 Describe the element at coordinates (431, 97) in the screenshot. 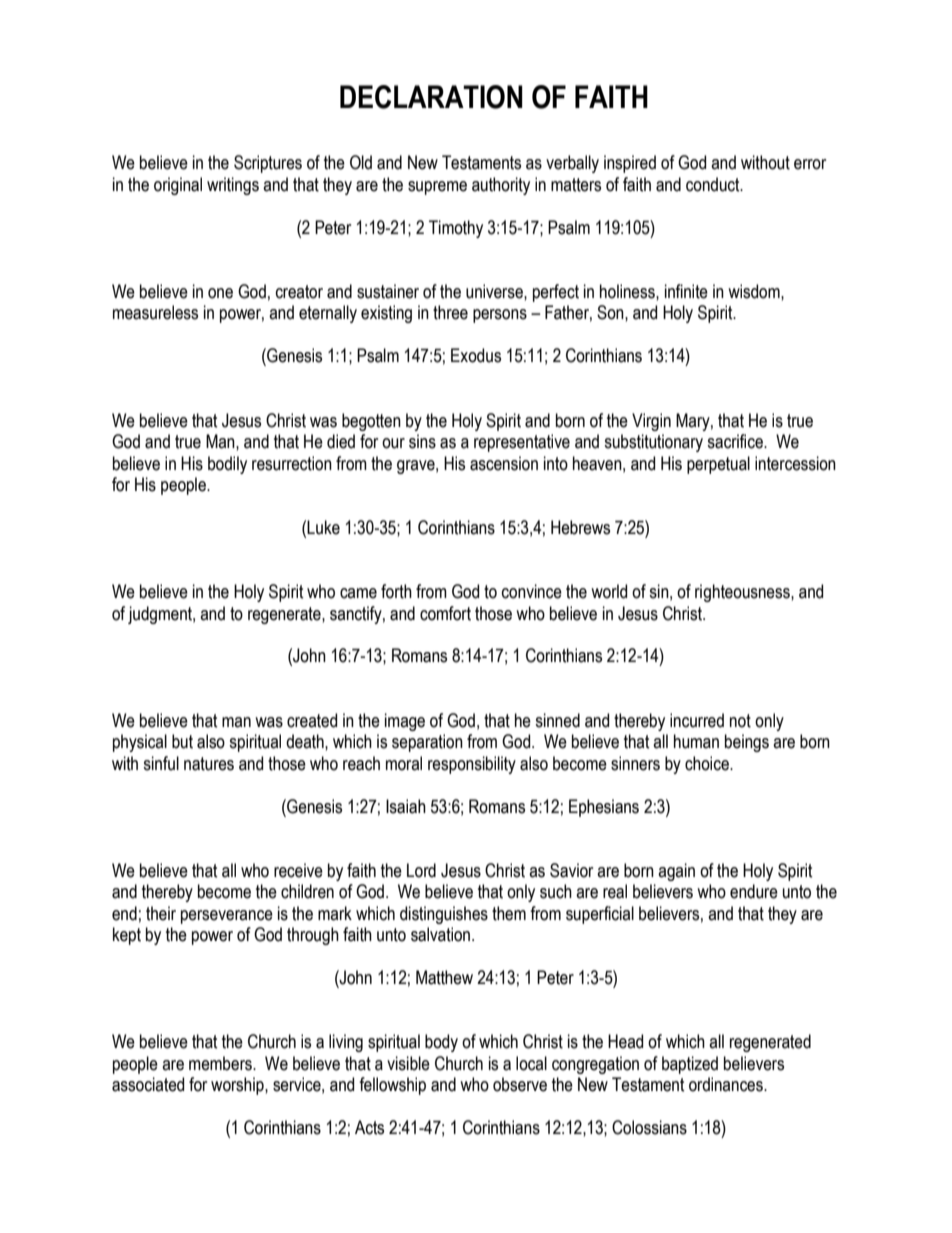

I see `DECLARATION` at that location.
